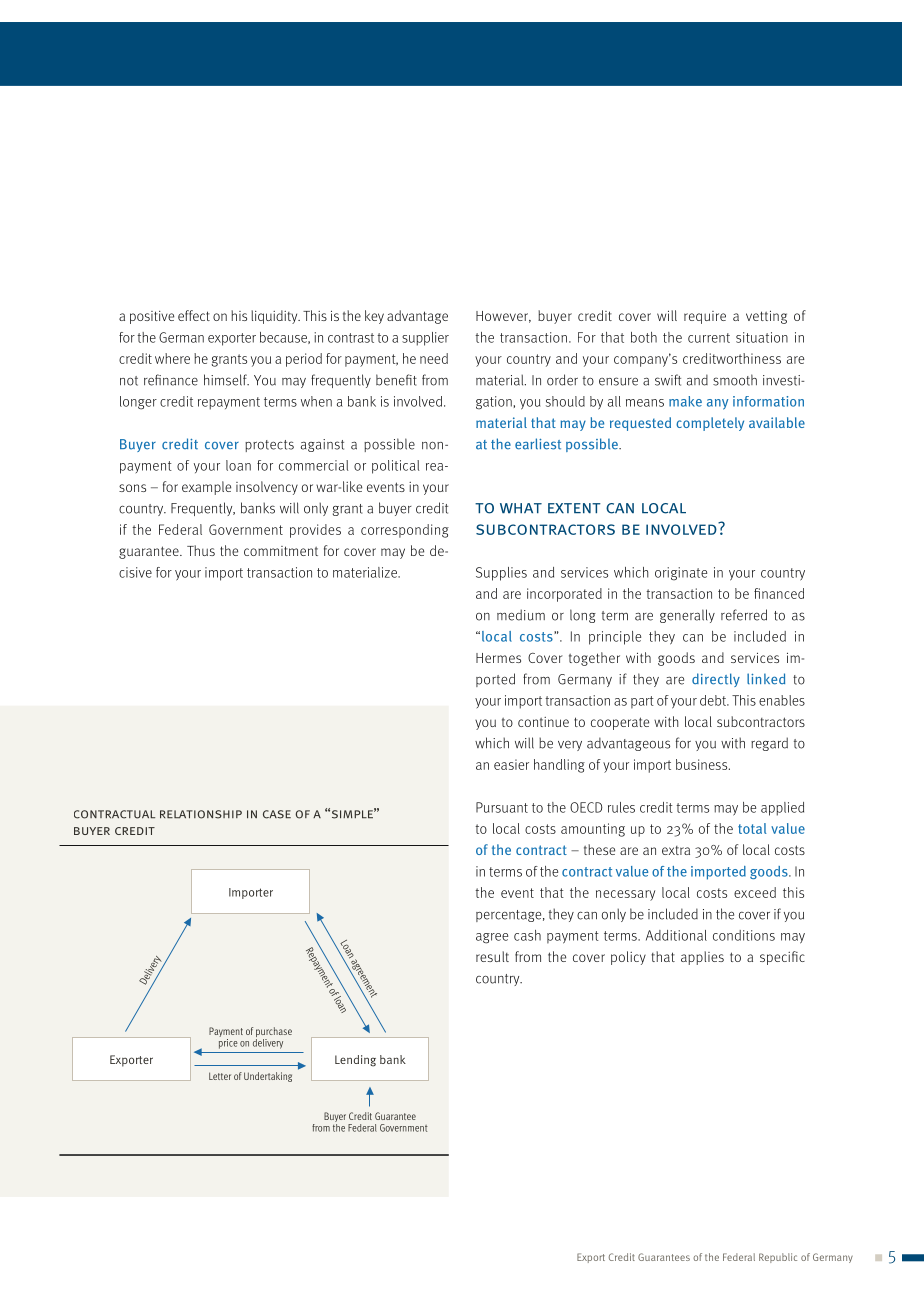 The height and width of the image is (1308, 924). Describe the element at coordinates (687, 616) in the image. I see `generally` at that location.
